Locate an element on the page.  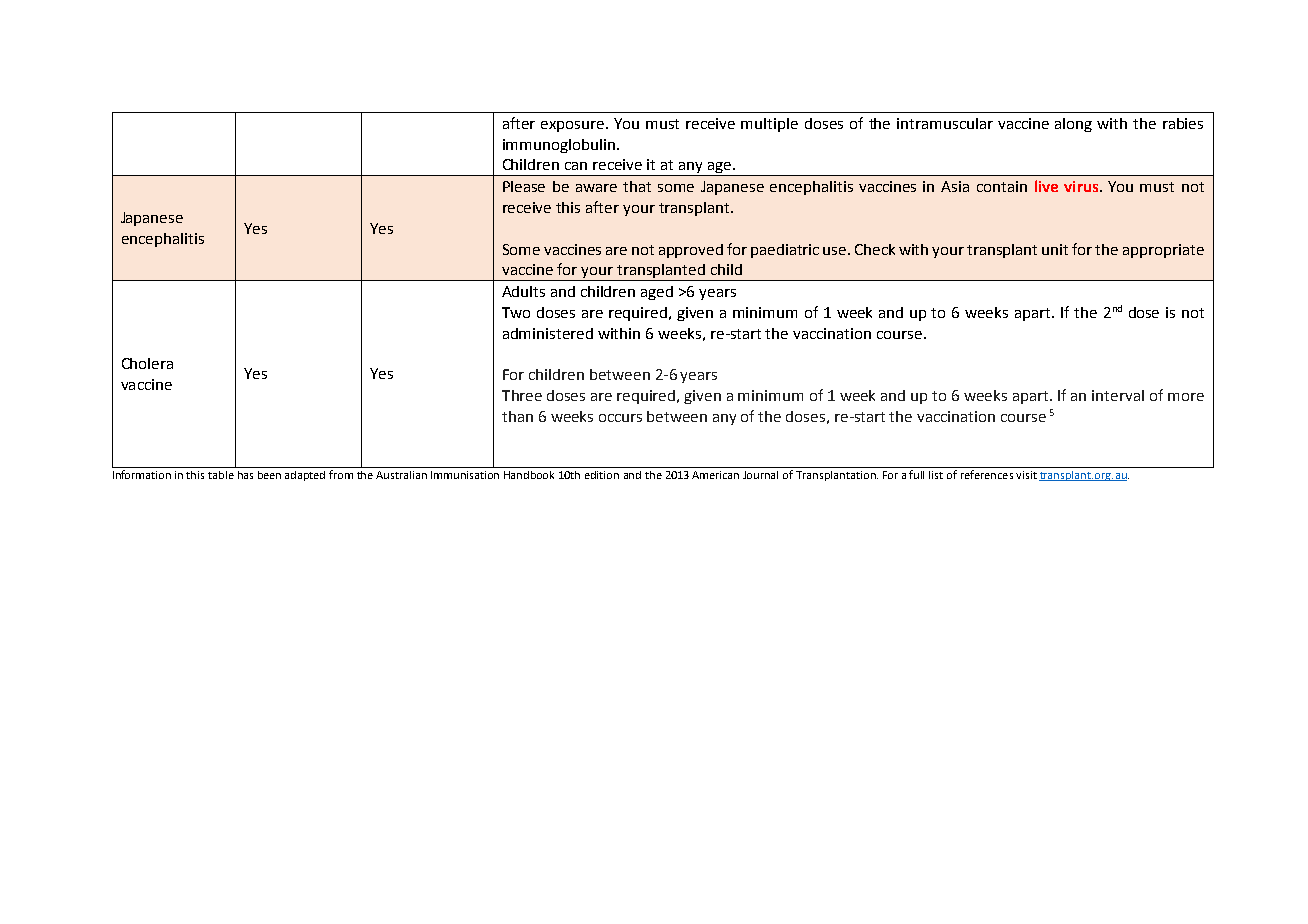
exposure is located at coordinates (574, 126).
